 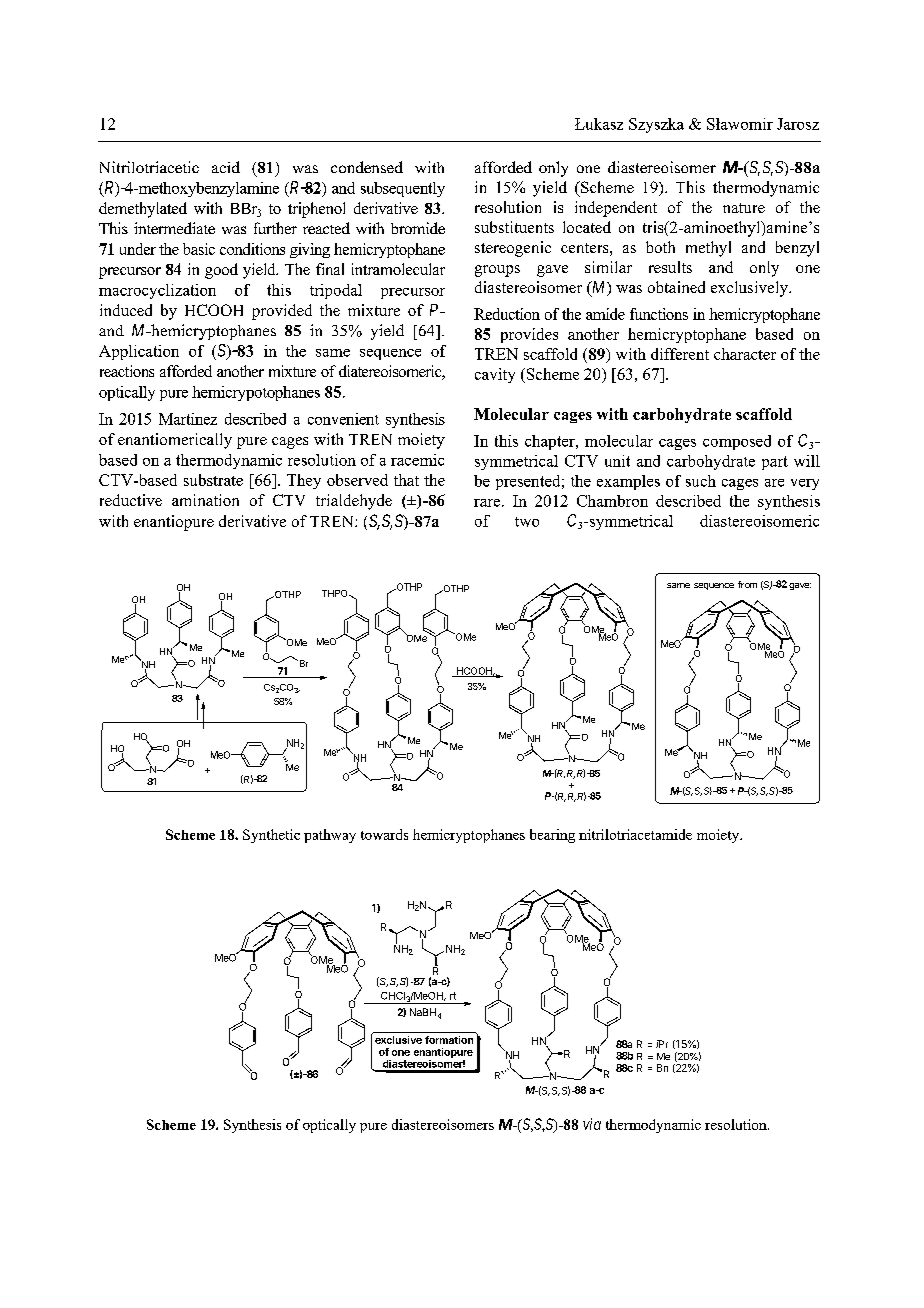 What do you see at coordinates (271, 836) in the document?
I see `Synthetic` at bounding box center [271, 836].
